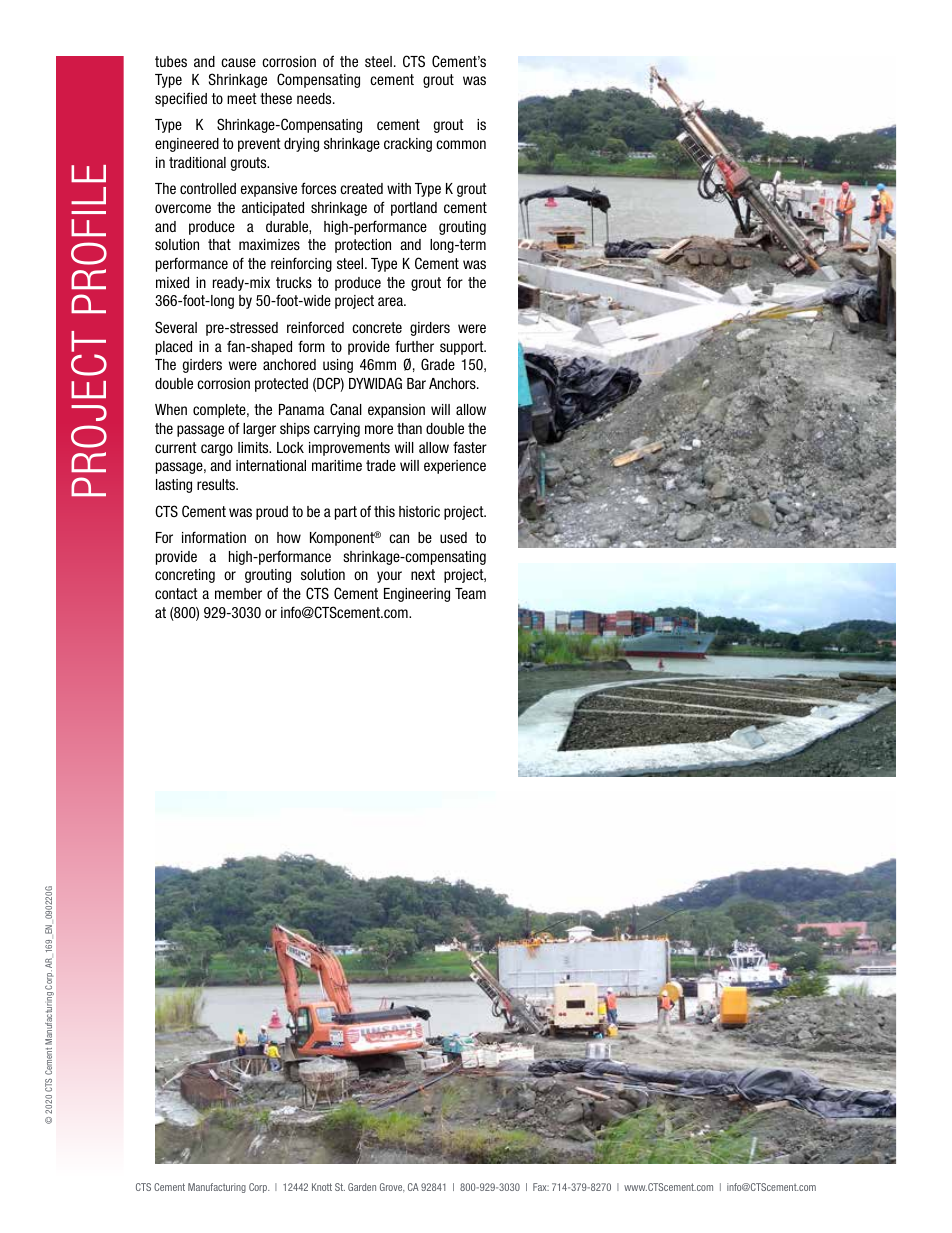 Image resolution: width=952 pixels, height=1233 pixels. I want to click on concreting, so click(185, 576).
